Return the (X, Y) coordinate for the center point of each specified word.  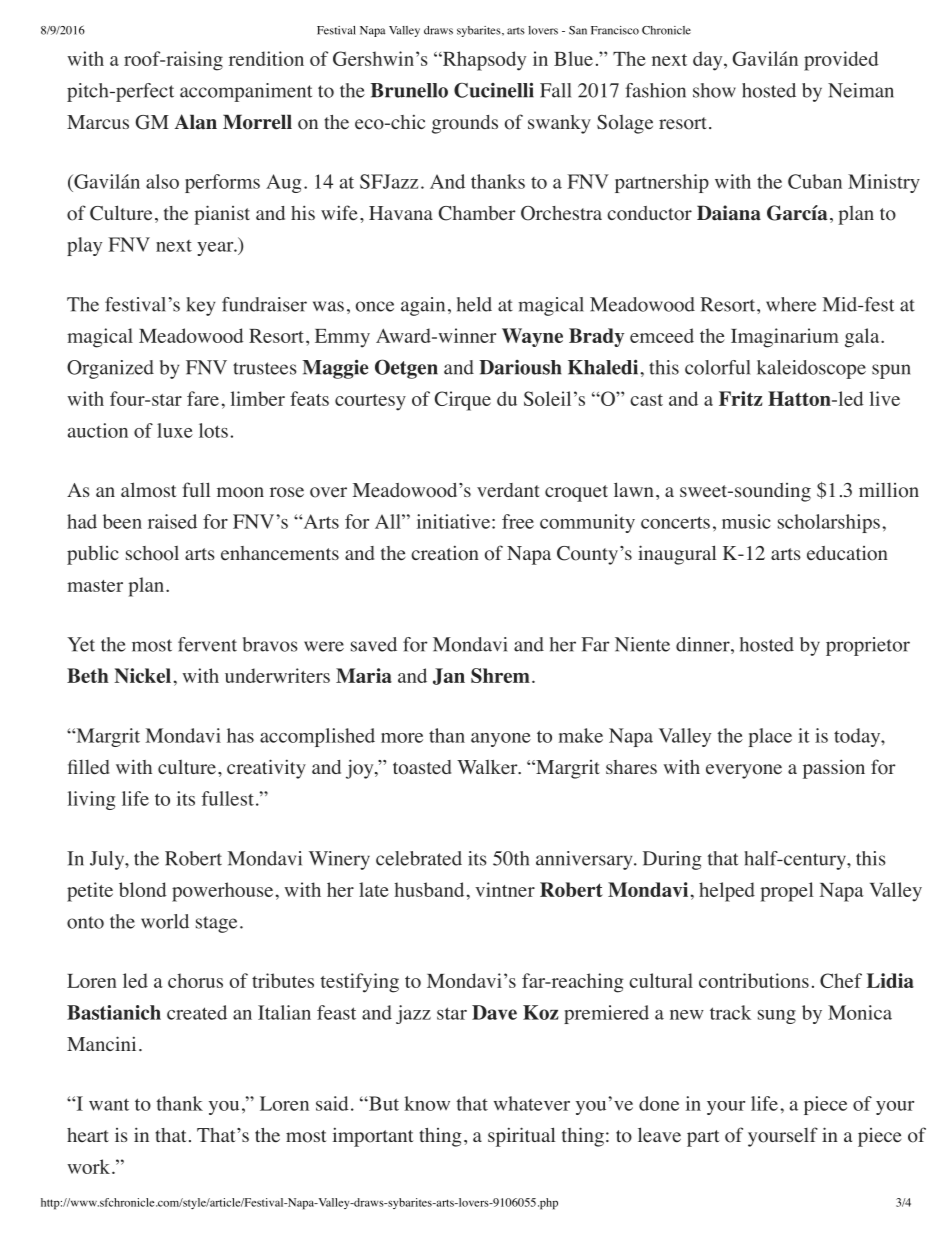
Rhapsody (483, 61)
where (791, 304)
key (200, 306)
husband (429, 889)
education (847, 553)
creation (445, 553)
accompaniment (246, 92)
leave (659, 1135)
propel (786, 892)
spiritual (521, 1137)
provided (841, 61)
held (474, 304)
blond (143, 889)
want (109, 1104)
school (152, 553)
